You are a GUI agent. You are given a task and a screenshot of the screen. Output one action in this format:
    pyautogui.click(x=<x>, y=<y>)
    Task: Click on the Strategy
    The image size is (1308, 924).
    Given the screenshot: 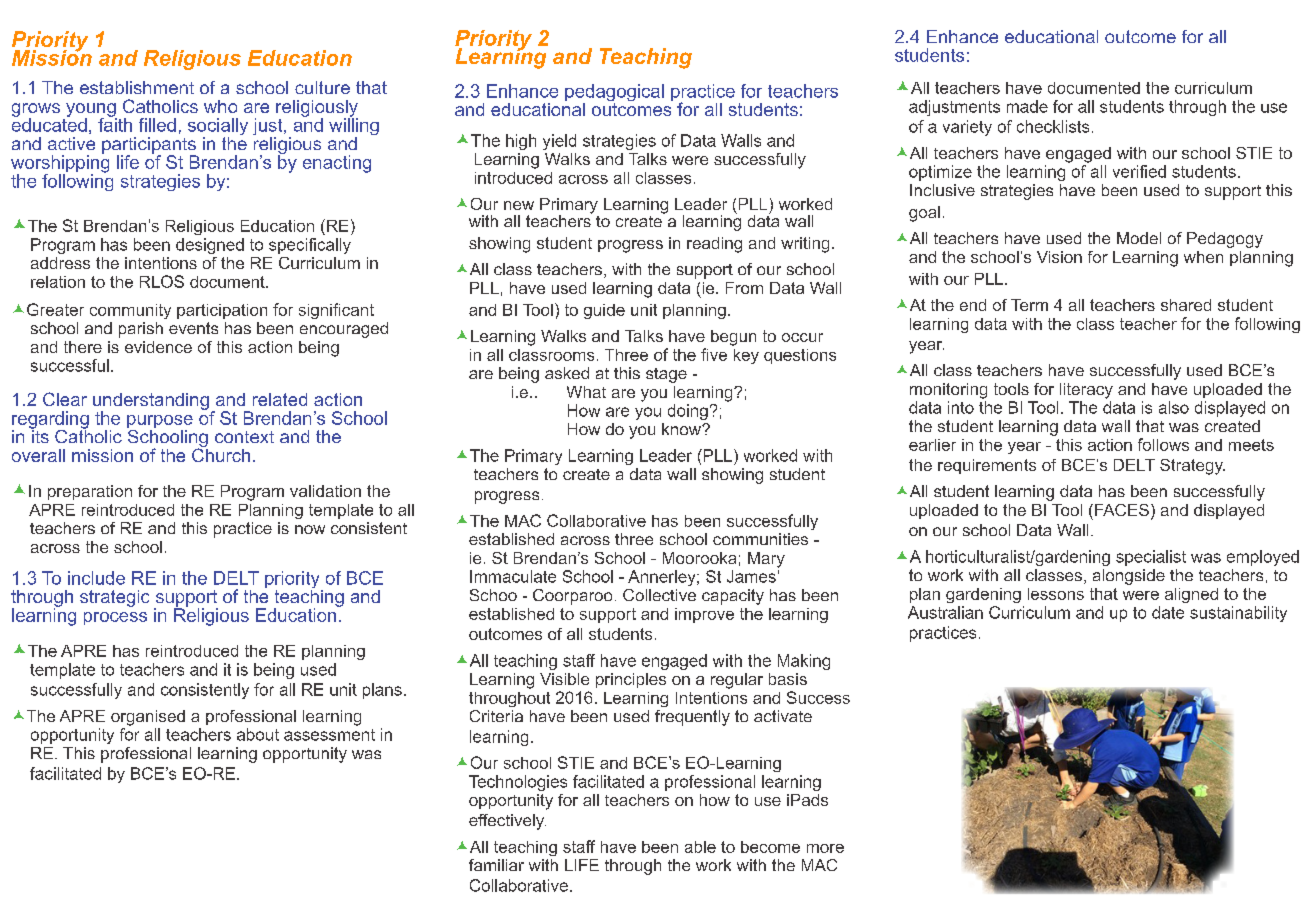 What is the action you would take?
    pyautogui.click(x=1192, y=467)
